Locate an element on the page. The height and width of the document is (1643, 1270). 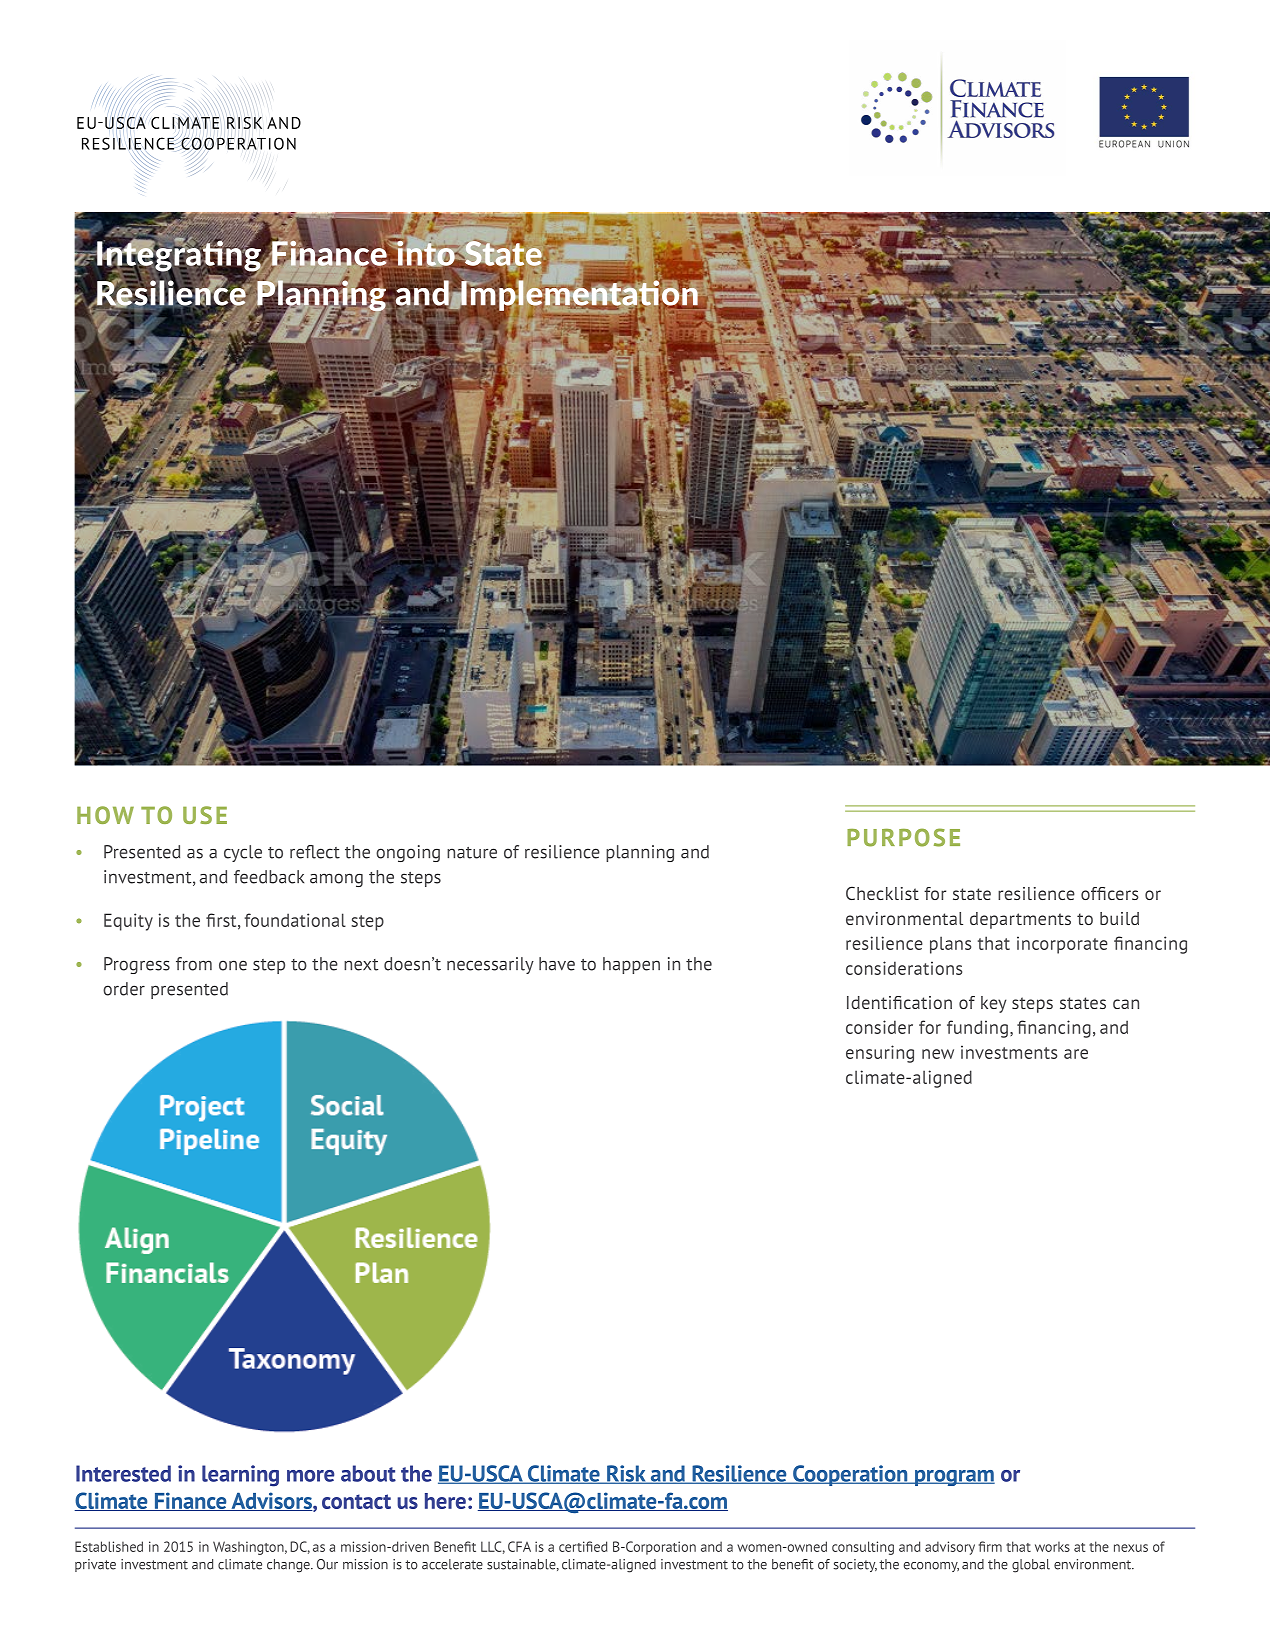
cycle is located at coordinates (243, 853).
